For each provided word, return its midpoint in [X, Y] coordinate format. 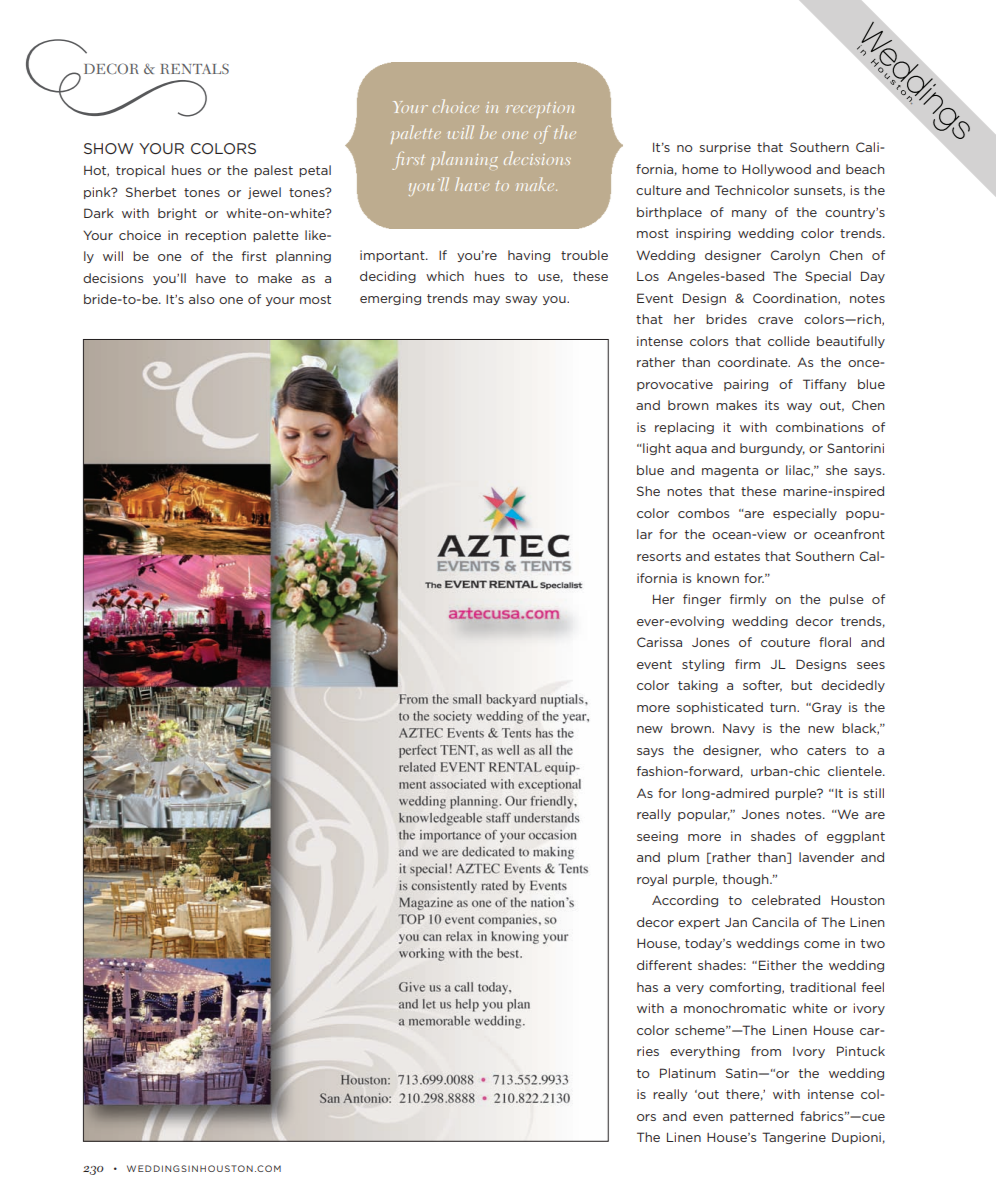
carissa [659, 642]
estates [737, 556]
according [685, 901]
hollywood [776, 170]
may [486, 300]
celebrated [786, 900]
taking [698, 686]
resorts [659, 556]
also [202, 299]
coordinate [754, 362]
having [529, 256]
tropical [140, 171]
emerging [390, 299]
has [647, 987]
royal [652, 880]
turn [784, 707]
